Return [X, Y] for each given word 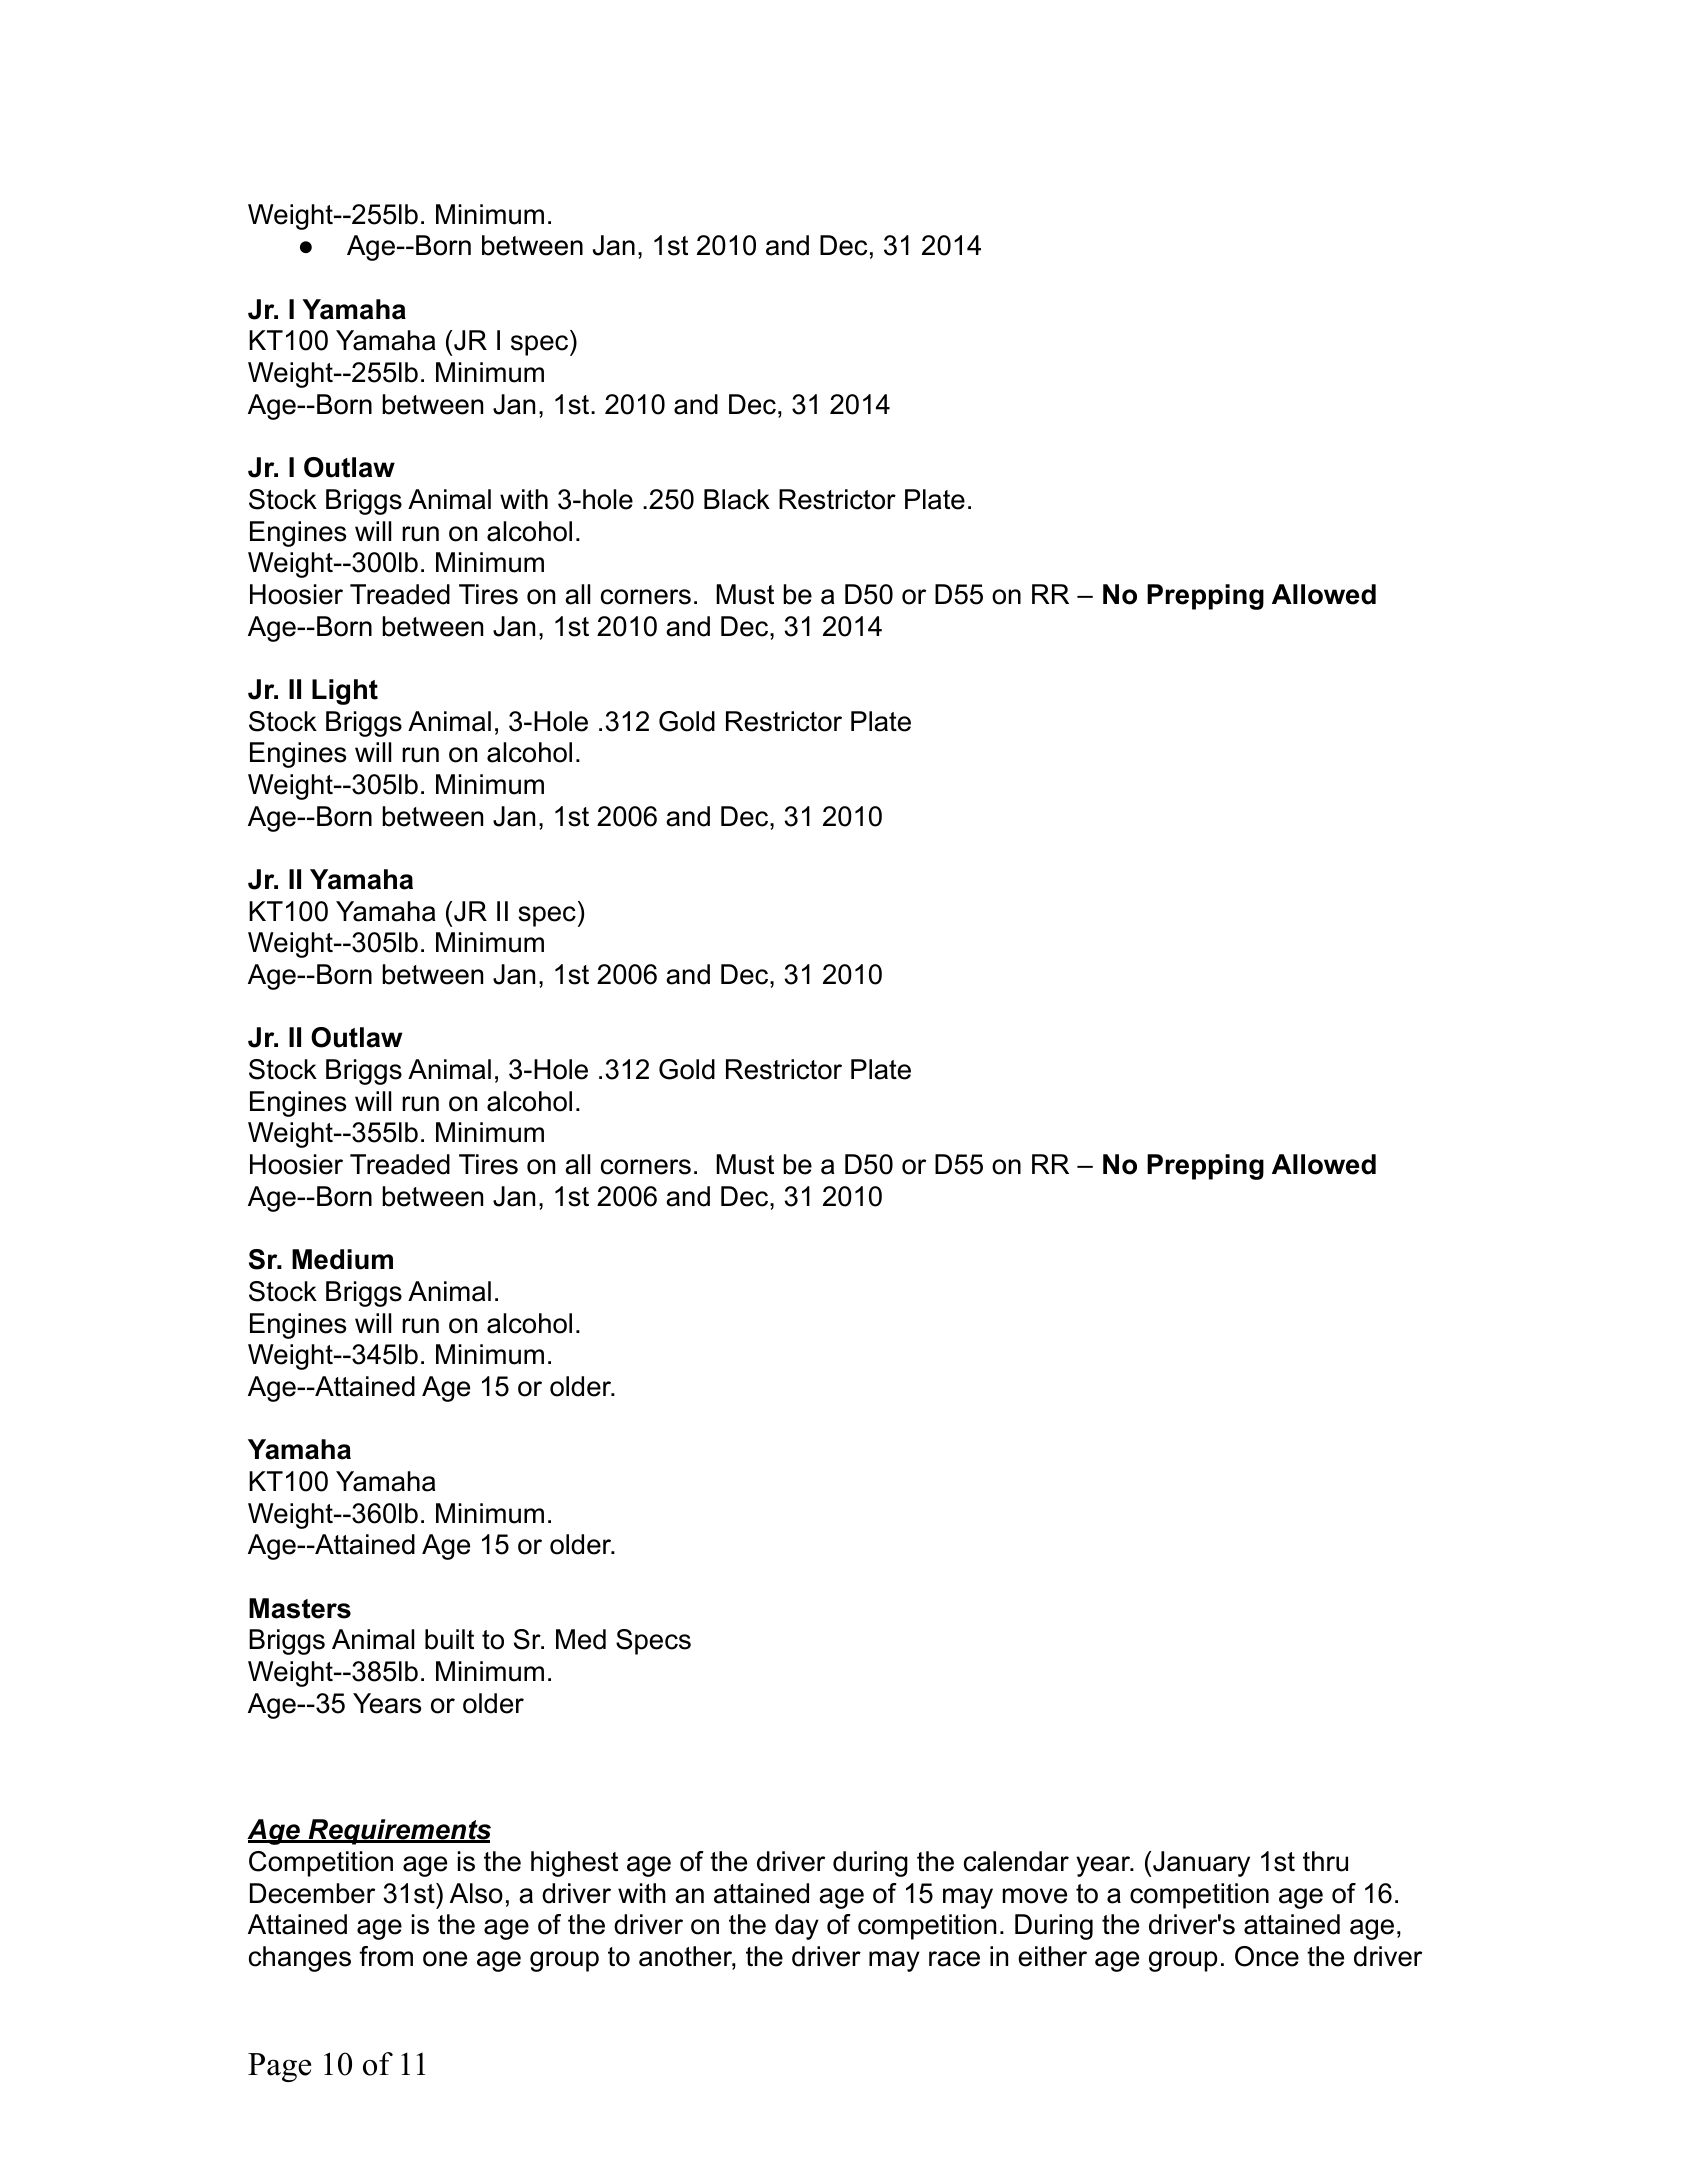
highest [574, 1864]
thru [1325, 1861]
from [386, 1956]
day [797, 1927]
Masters [300, 1608]
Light [345, 692]
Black [737, 499]
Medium [342, 1259]
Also [476, 1893]
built [449, 1639]
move [1035, 1896]
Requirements [398, 1832]
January [1201, 1864]
